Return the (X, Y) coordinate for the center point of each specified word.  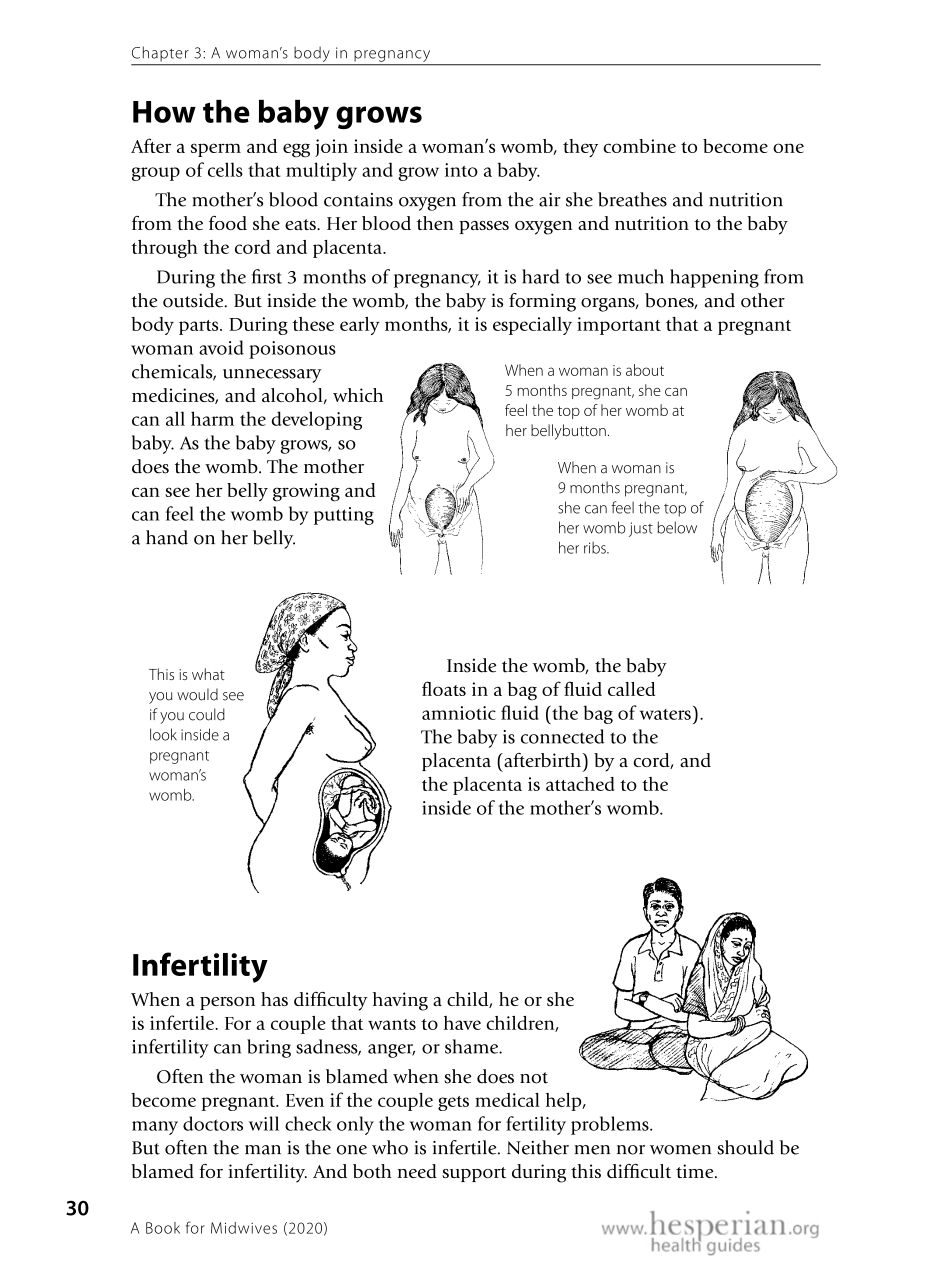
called (631, 689)
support (474, 1174)
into (461, 170)
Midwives (244, 1228)
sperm (216, 150)
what (208, 674)
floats (444, 688)
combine (639, 146)
